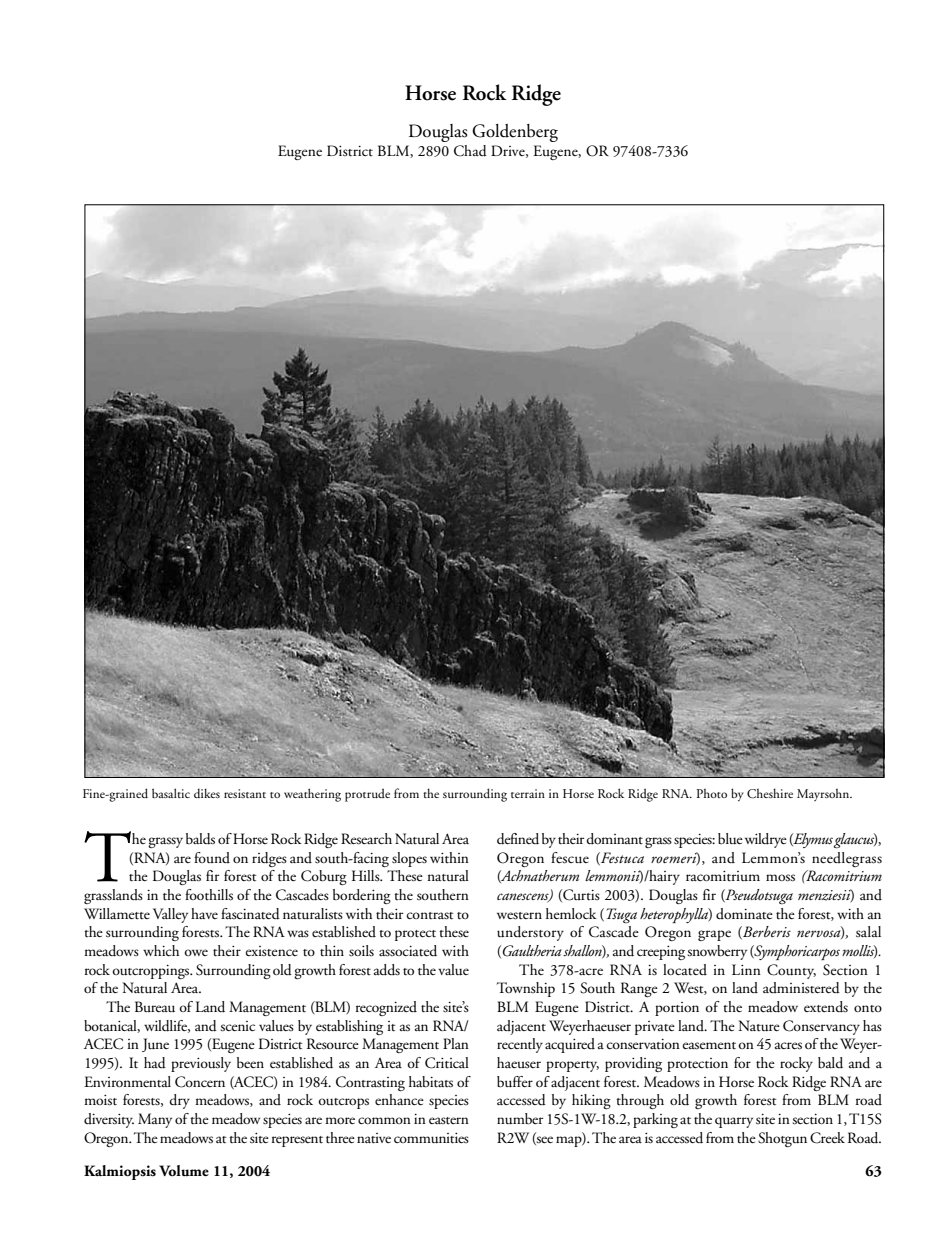  I want to click on have, so click(204, 913).
